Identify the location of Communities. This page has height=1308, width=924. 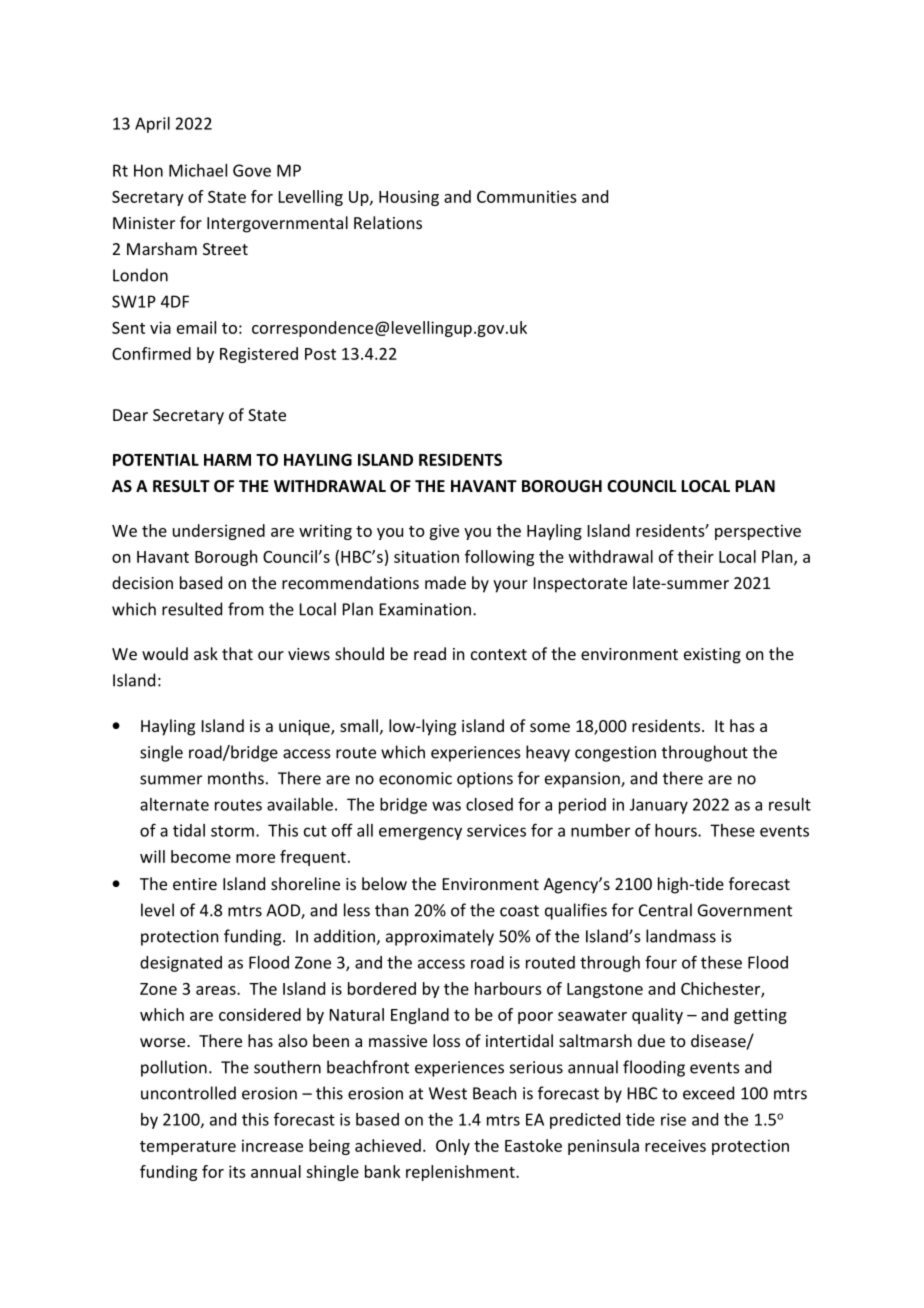
(527, 196).
